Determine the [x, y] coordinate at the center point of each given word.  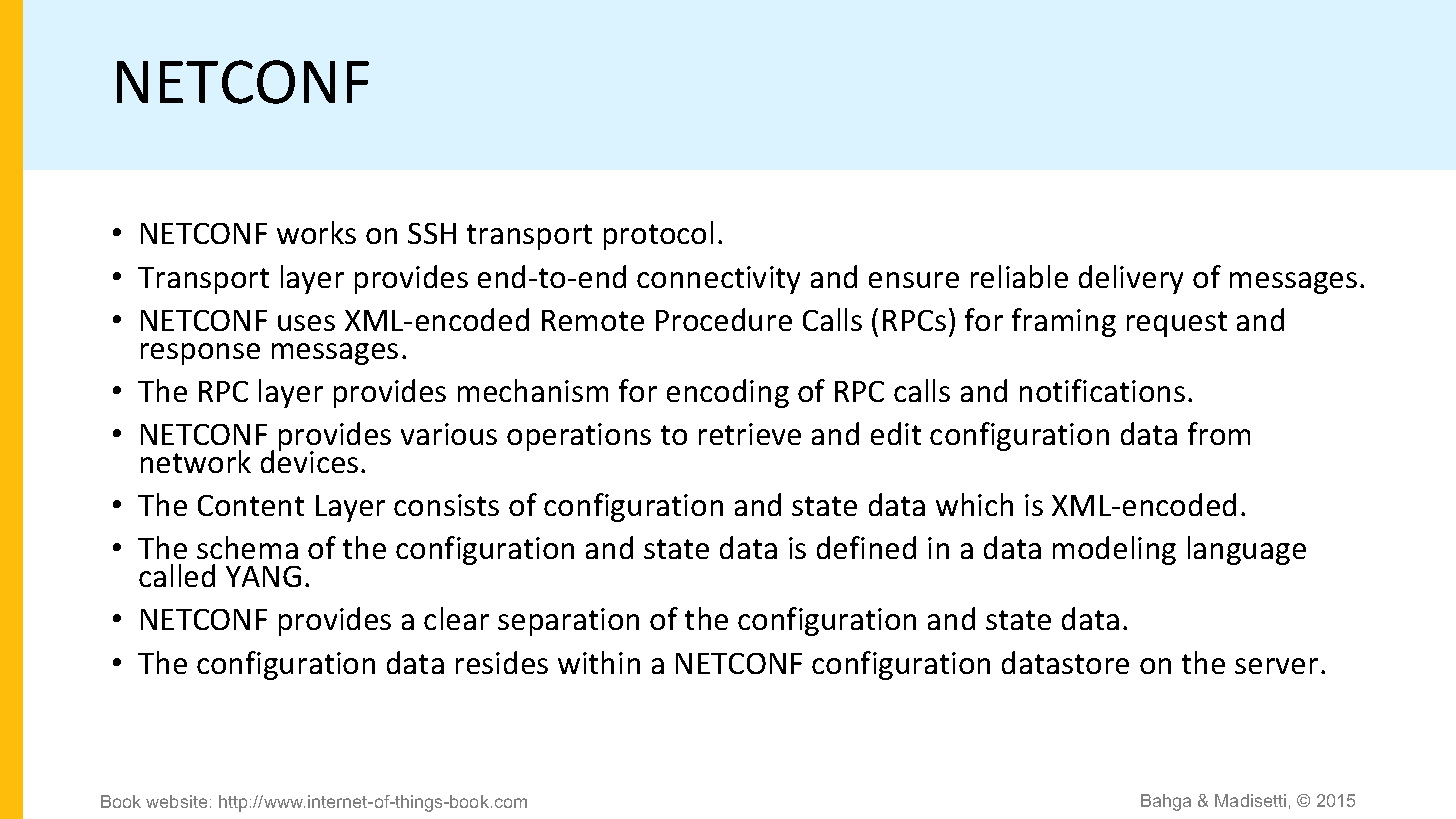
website [176, 801]
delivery [1131, 279]
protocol [658, 235]
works [316, 232]
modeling [1114, 550]
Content [251, 505]
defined [866, 547]
